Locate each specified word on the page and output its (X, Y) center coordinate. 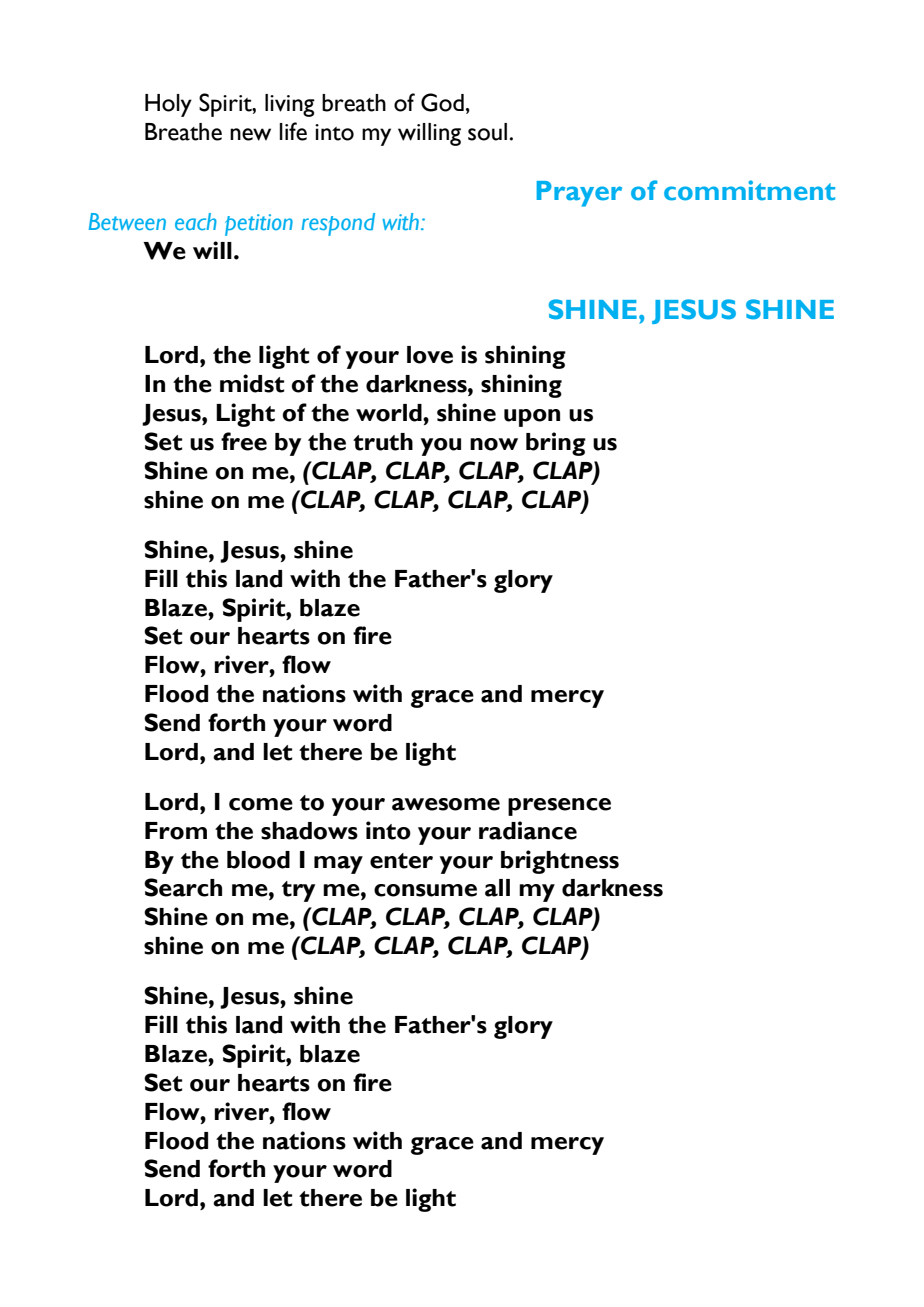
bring (556, 444)
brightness (560, 862)
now (494, 444)
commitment (749, 190)
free (244, 441)
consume (425, 890)
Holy (168, 105)
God (442, 102)
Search (183, 887)
